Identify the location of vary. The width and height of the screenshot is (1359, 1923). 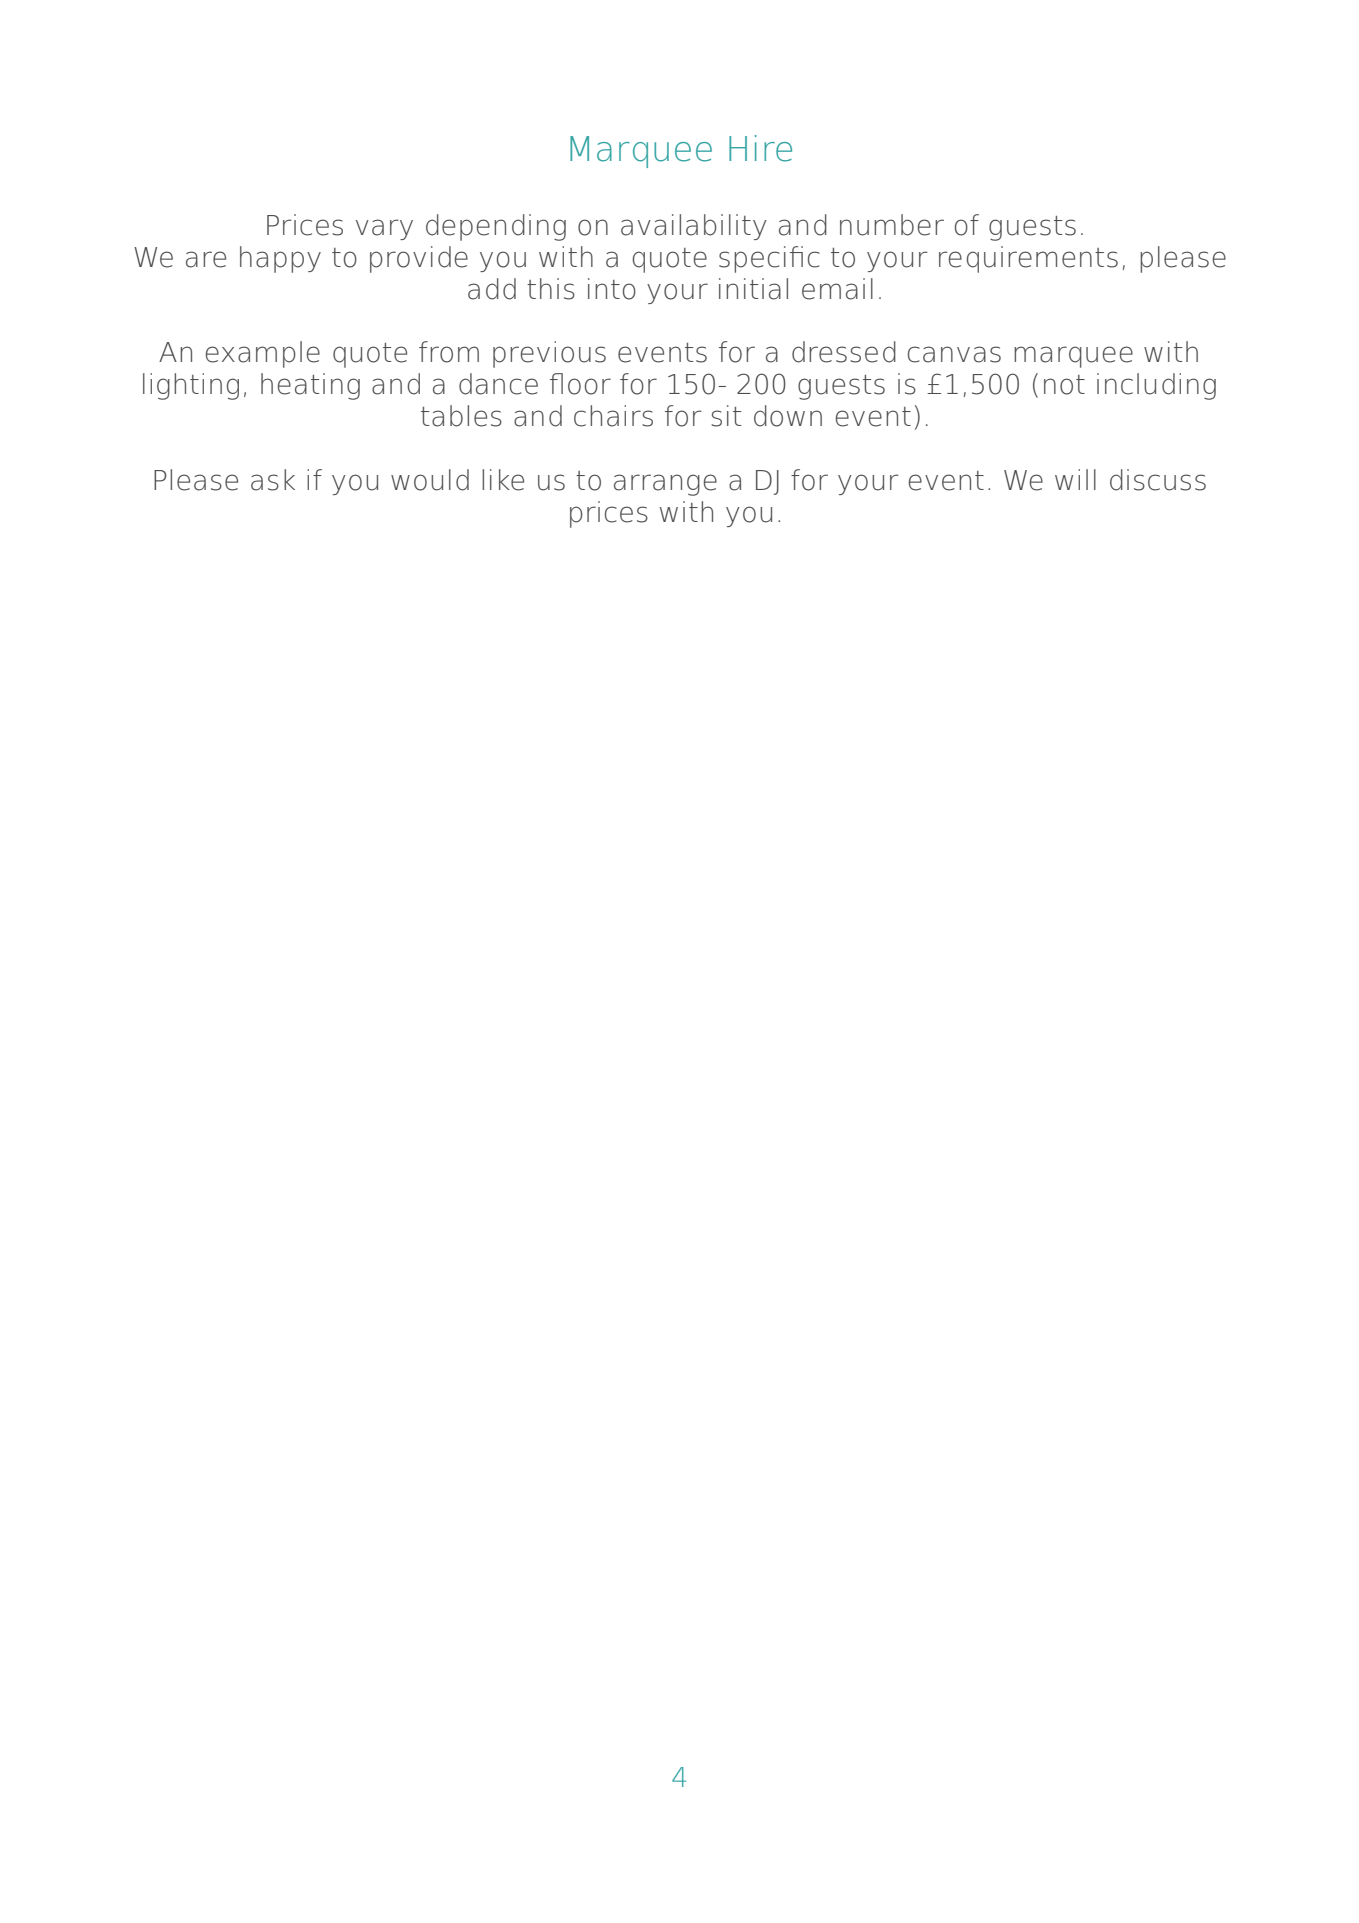
(384, 229).
